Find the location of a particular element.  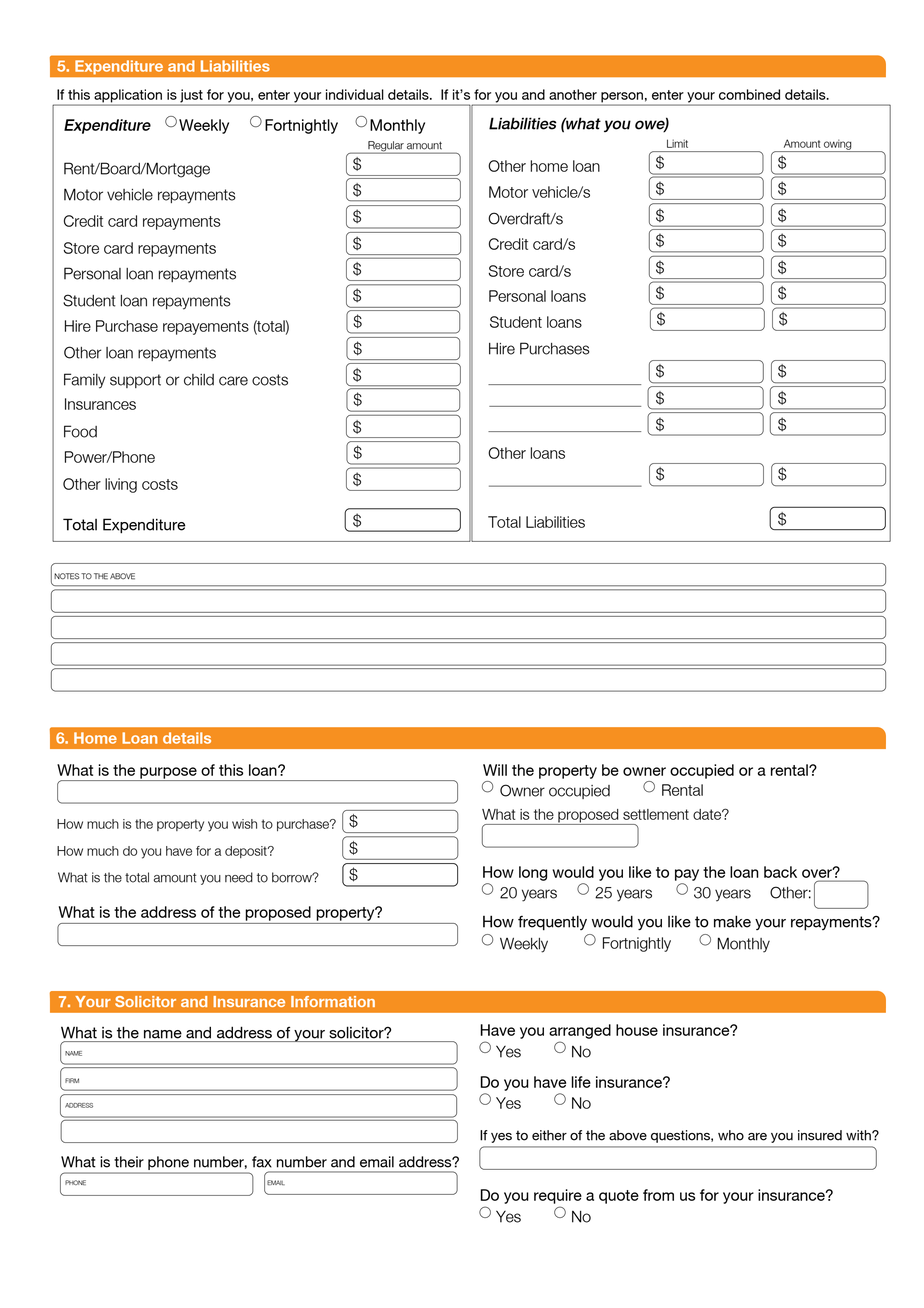

their is located at coordinates (129, 1162).
